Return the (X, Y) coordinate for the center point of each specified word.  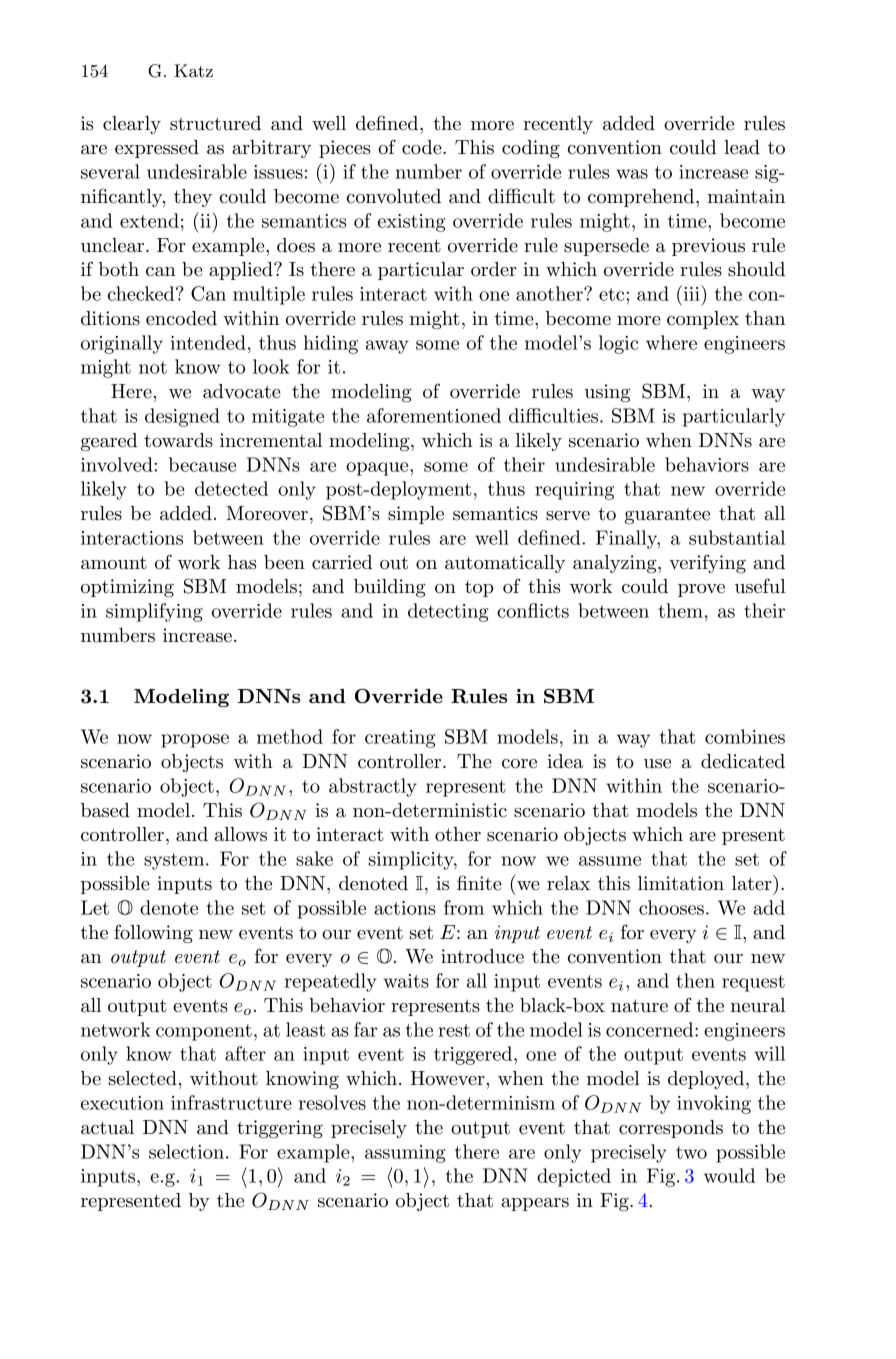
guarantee (667, 516)
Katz (193, 70)
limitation (681, 883)
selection (186, 1151)
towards (178, 440)
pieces (344, 149)
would (729, 1175)
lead (742, 147)
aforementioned (434, 415)
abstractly (373, 787)
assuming (405, 1154)
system (175, 861)
